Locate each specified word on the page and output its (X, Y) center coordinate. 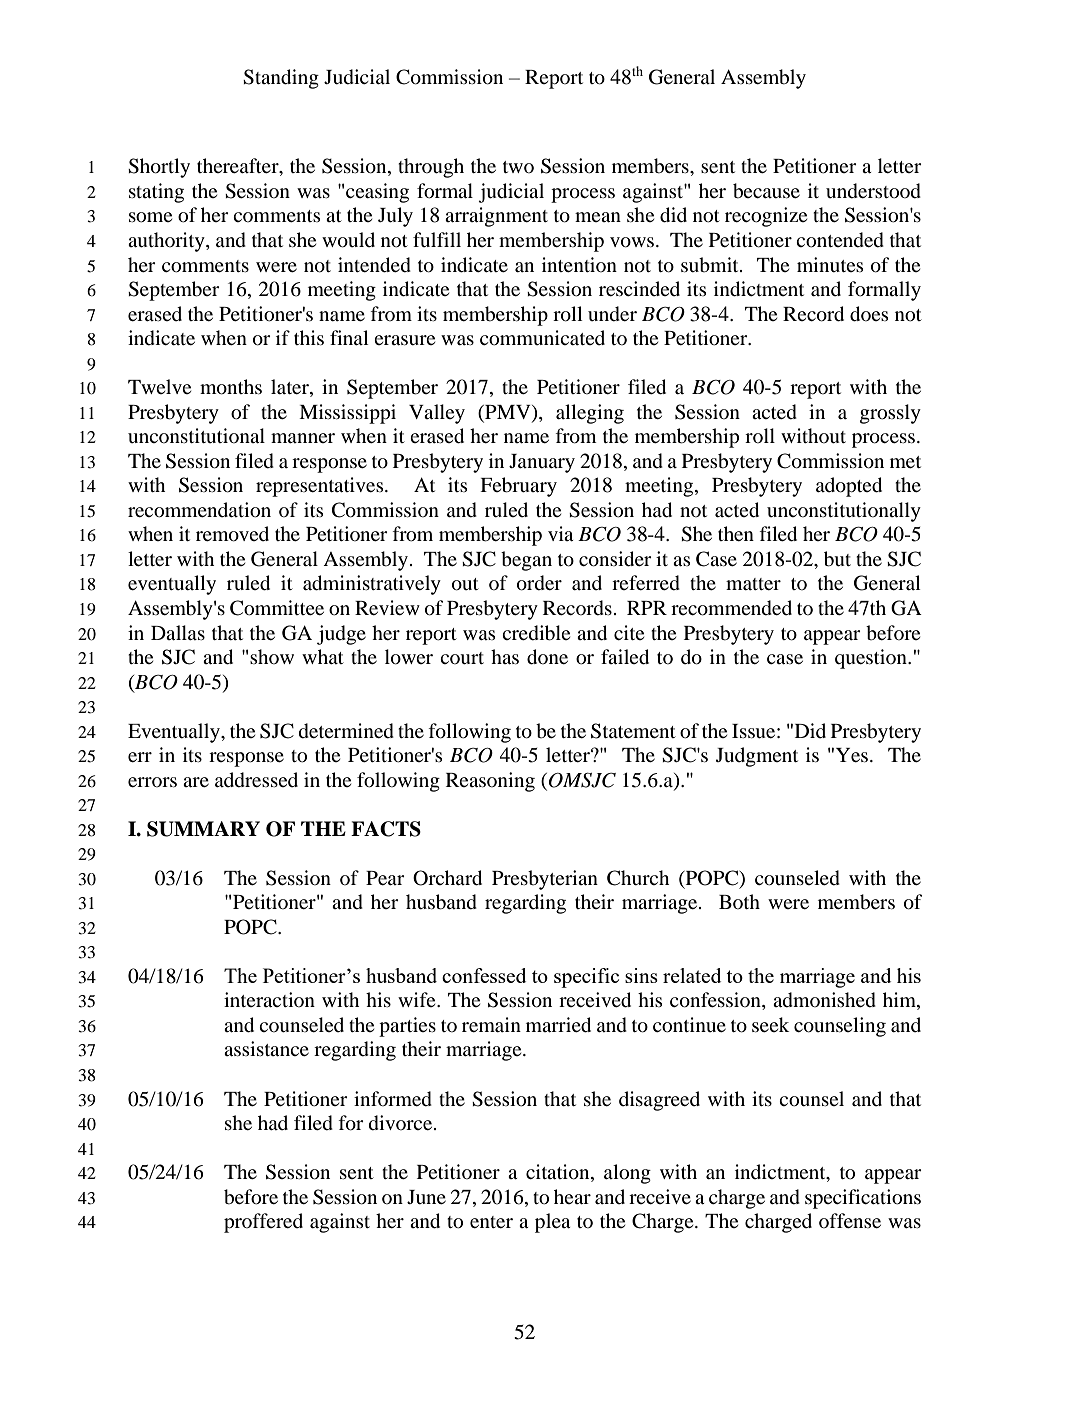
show (272, 656)
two (518, 167)
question (872, 659)
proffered (263, 1223)
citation (559, 1173)
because (766, 191)
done (547, 657)
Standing (281, 79)
